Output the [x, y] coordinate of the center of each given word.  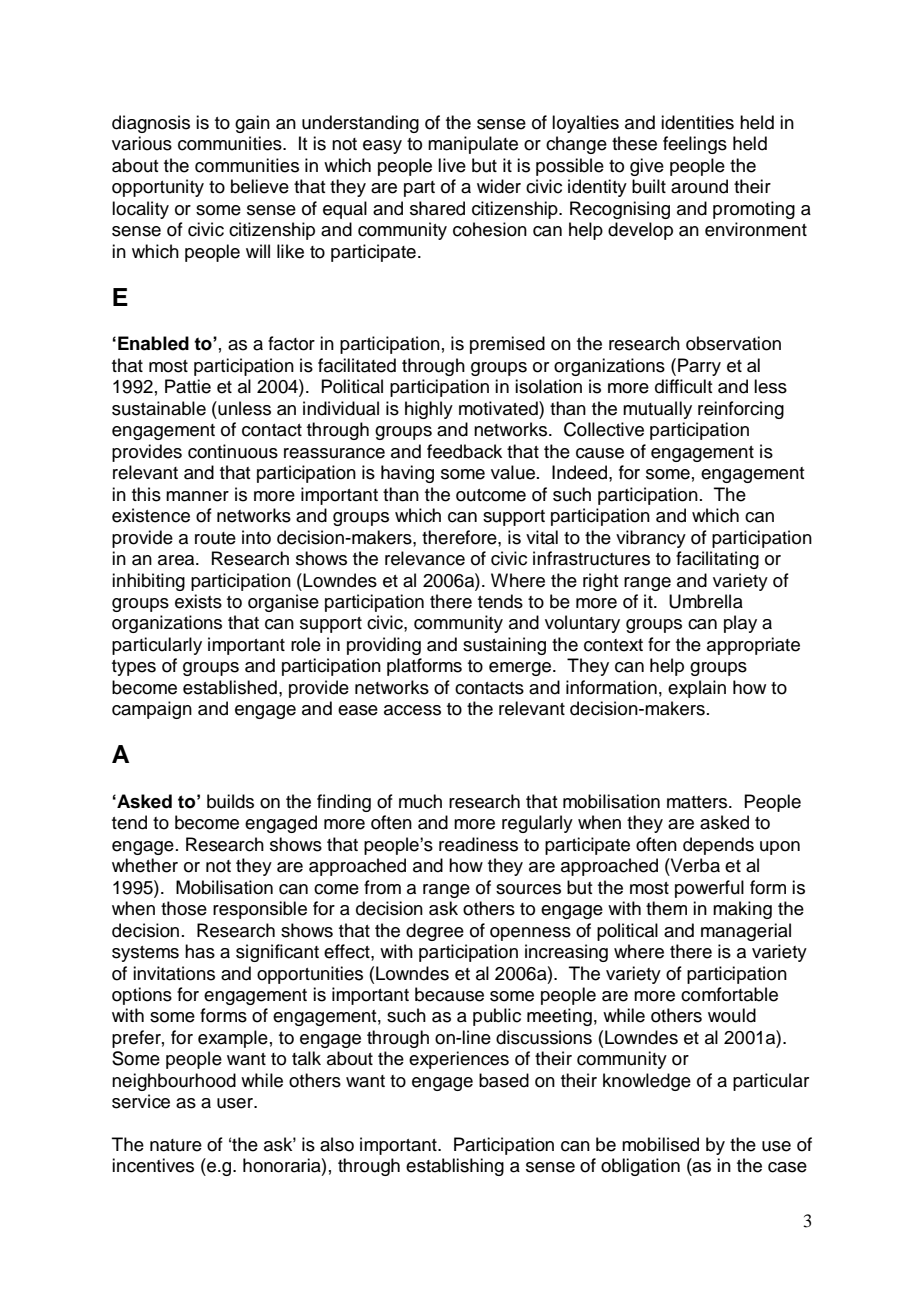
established [230, 687]
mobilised [660, 1144]
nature [176, 1145]
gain [252, 124]
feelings [695, 145]
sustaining [504, 646]
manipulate [473, 145]
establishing [455, 1167]
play [740, 624]
